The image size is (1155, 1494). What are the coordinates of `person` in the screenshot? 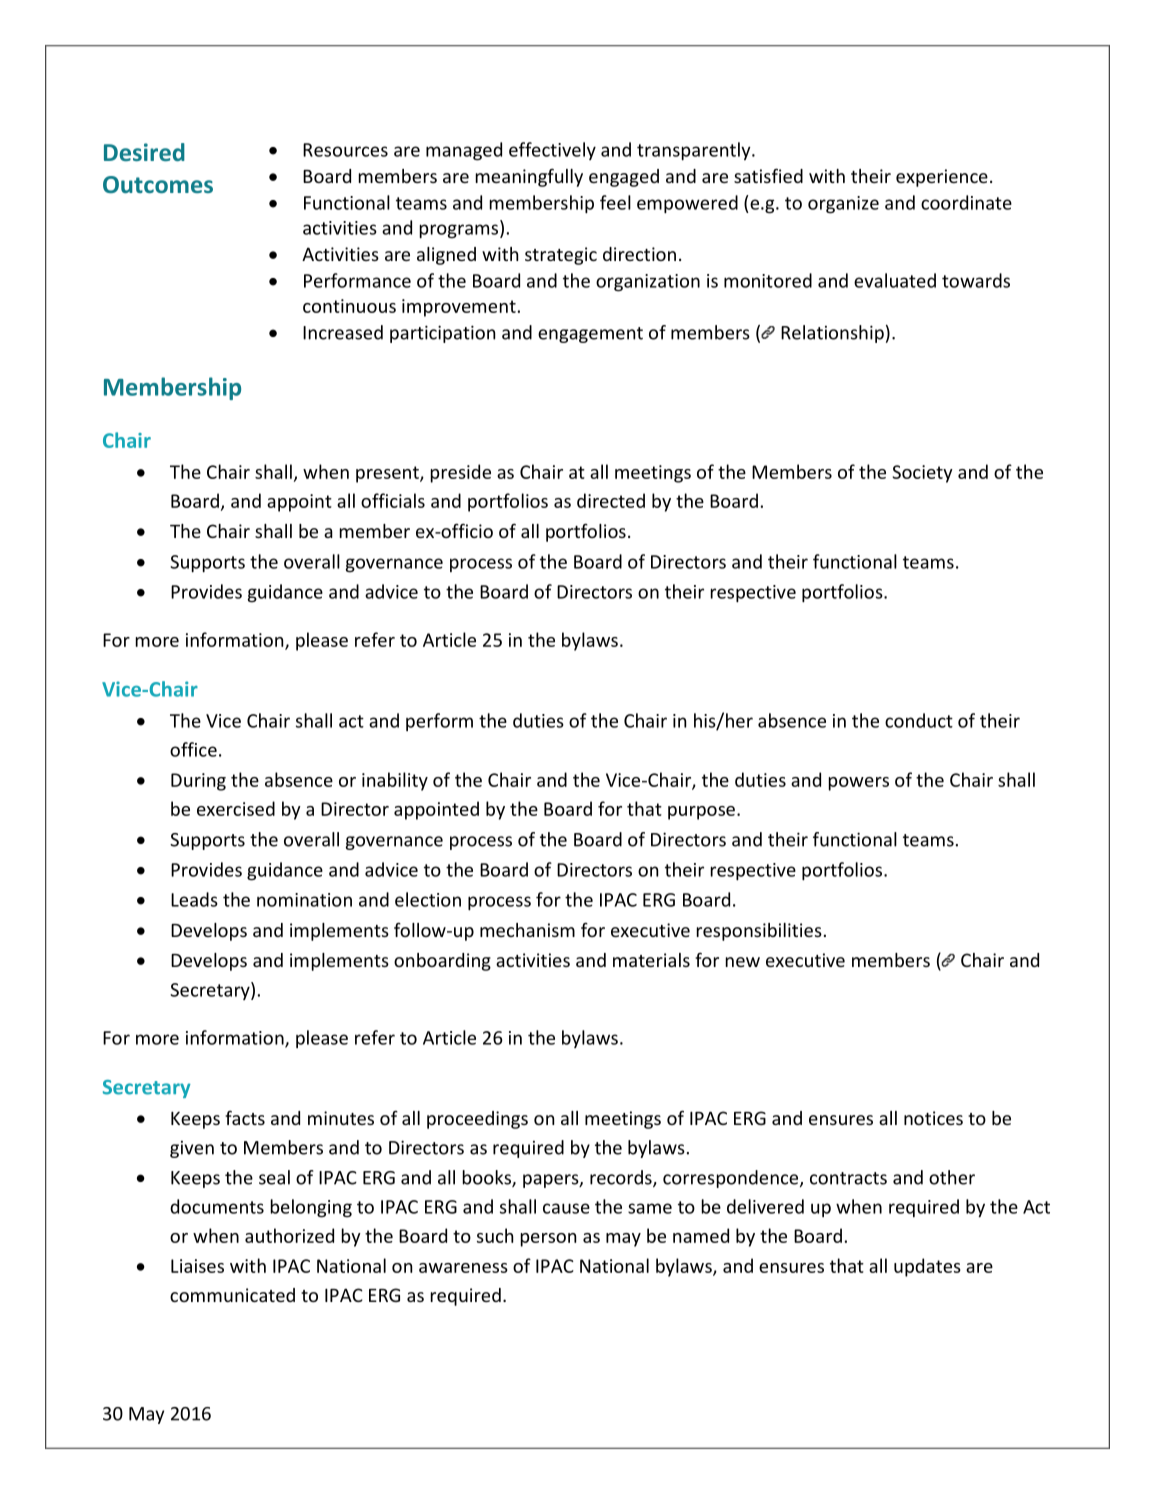 It's located at (548, 1240).
